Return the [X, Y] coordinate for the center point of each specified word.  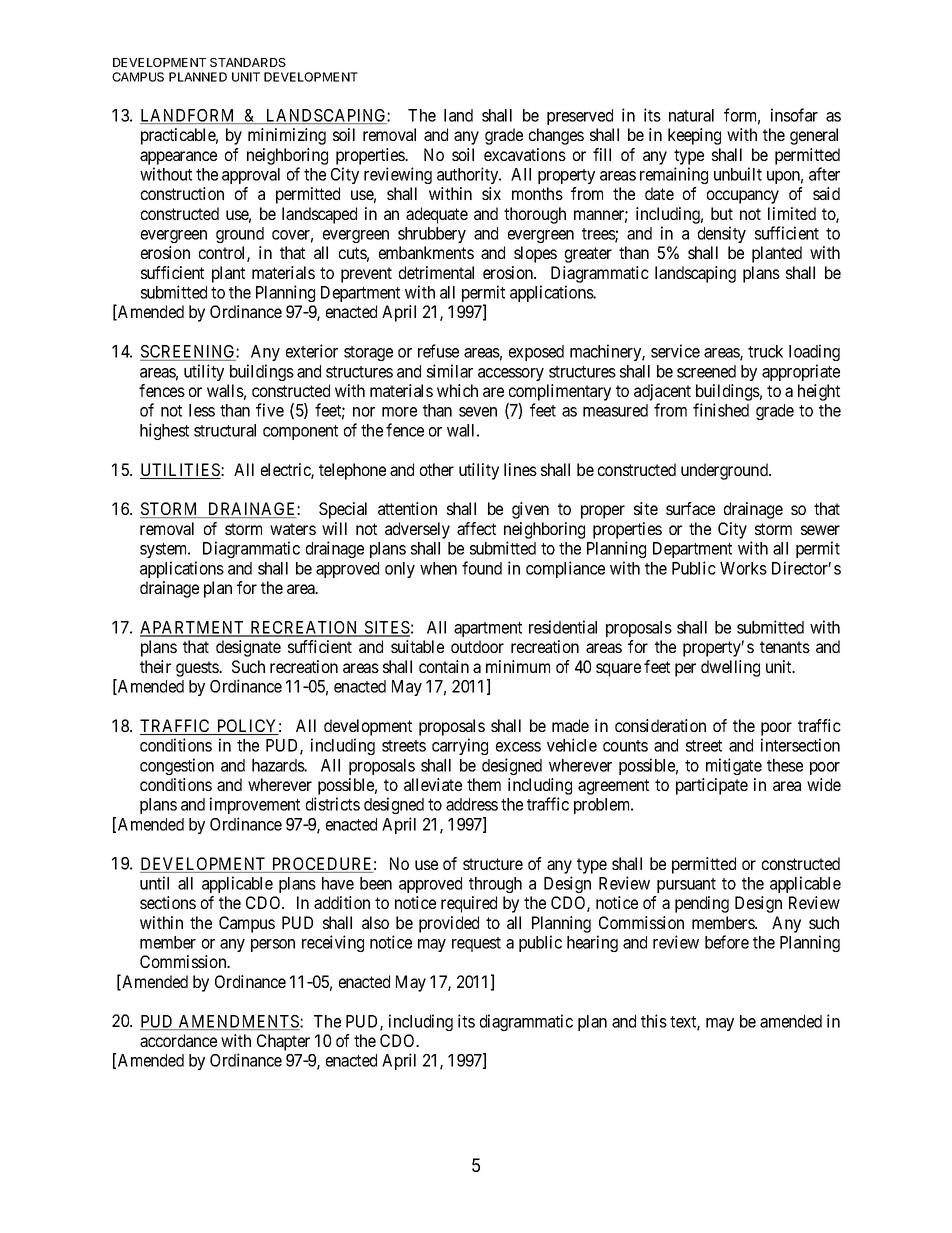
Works [743, 568]
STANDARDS [248, 62]
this [654, 1021]
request [476, 944]
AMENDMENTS [239, 1022]
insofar [794, 115]
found [482, 568]
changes [556, 136]
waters [293, 529]
